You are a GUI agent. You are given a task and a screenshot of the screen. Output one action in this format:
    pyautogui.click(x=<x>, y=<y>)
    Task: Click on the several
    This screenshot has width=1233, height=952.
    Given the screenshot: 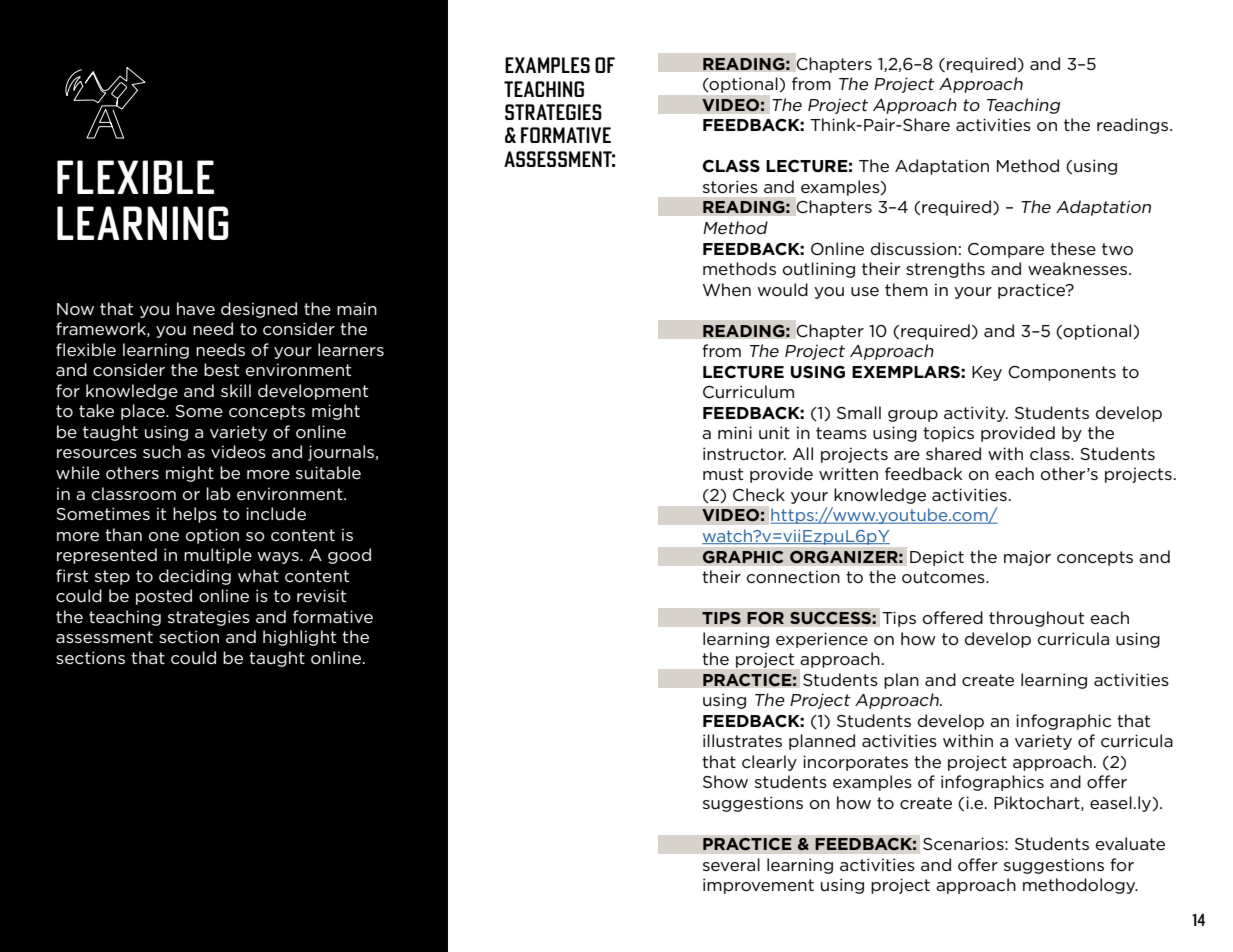 What is the action you would take?
    pyautogui.click(x=731, y=864)
